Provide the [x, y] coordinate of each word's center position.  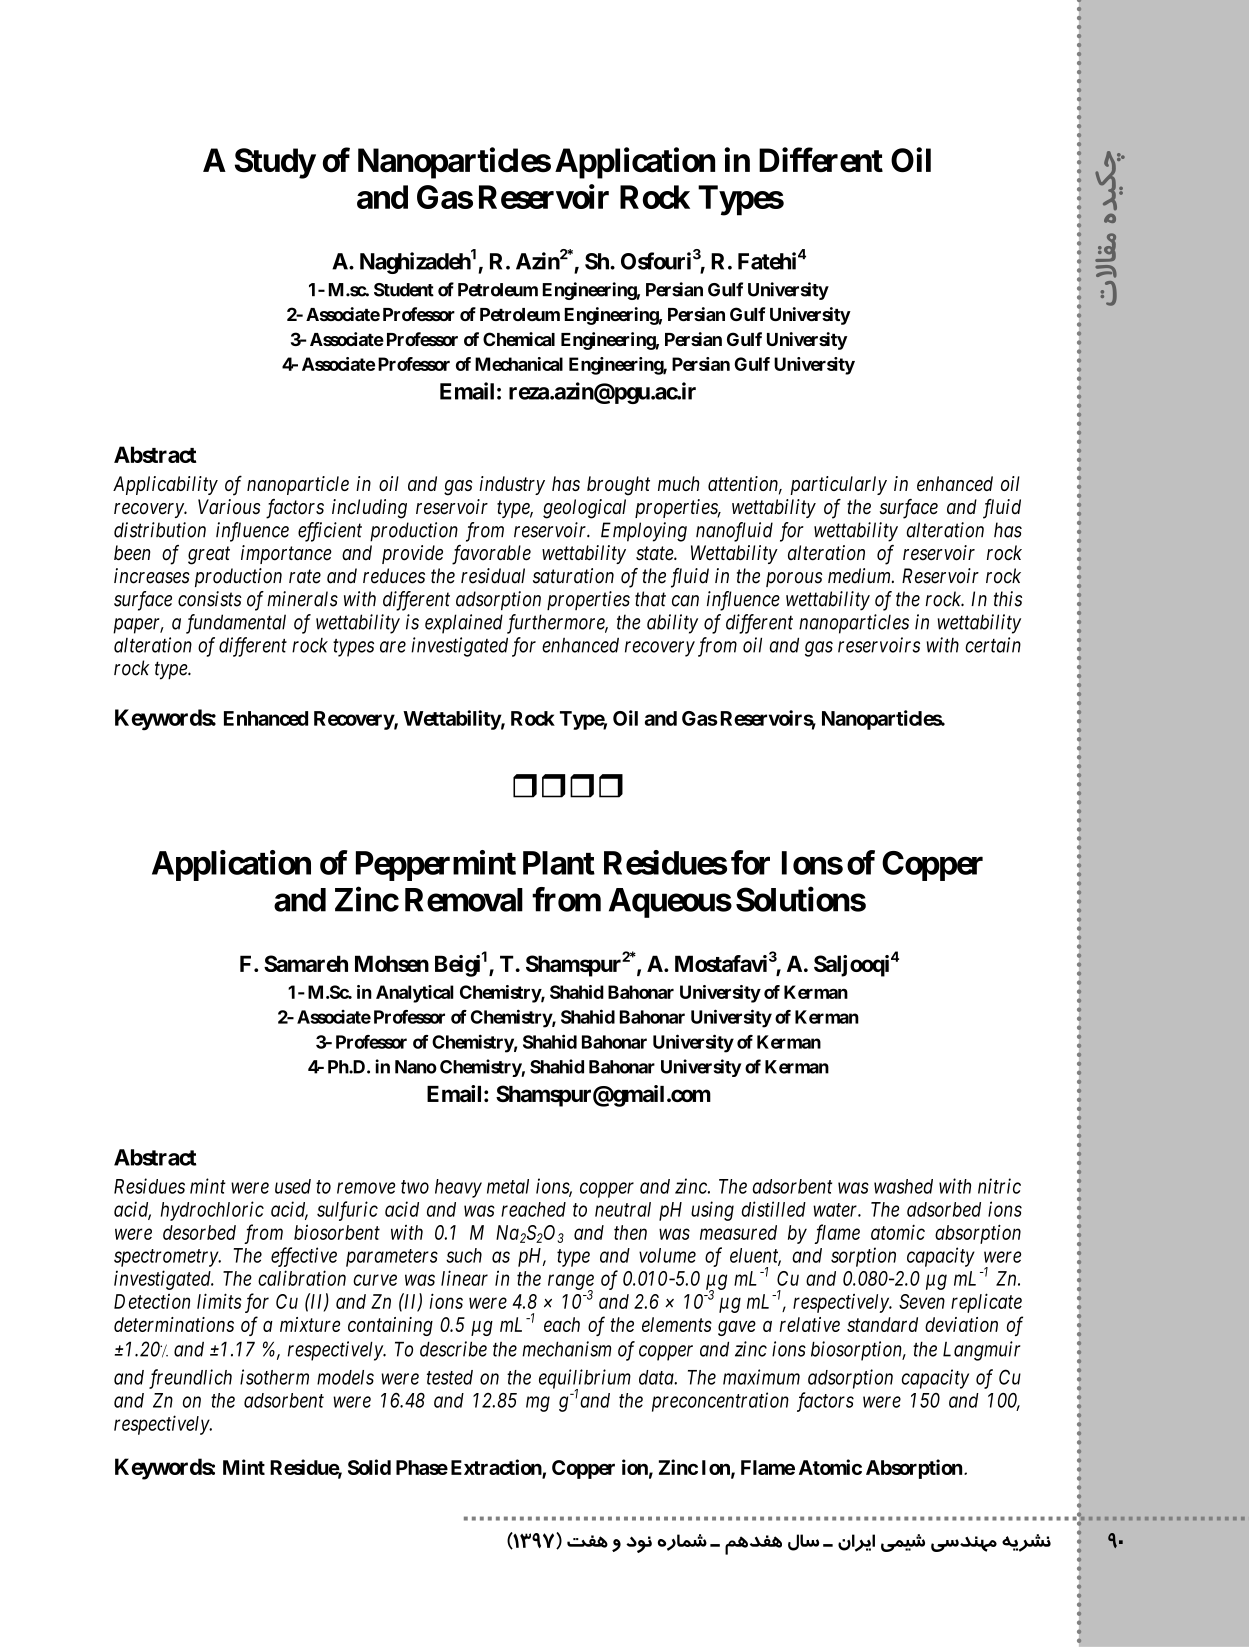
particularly [838, 485]
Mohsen [392, 963]
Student [404, 290]
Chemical [519, 339]
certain [993, 645]
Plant [559, 863]
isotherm [274, 1377]
